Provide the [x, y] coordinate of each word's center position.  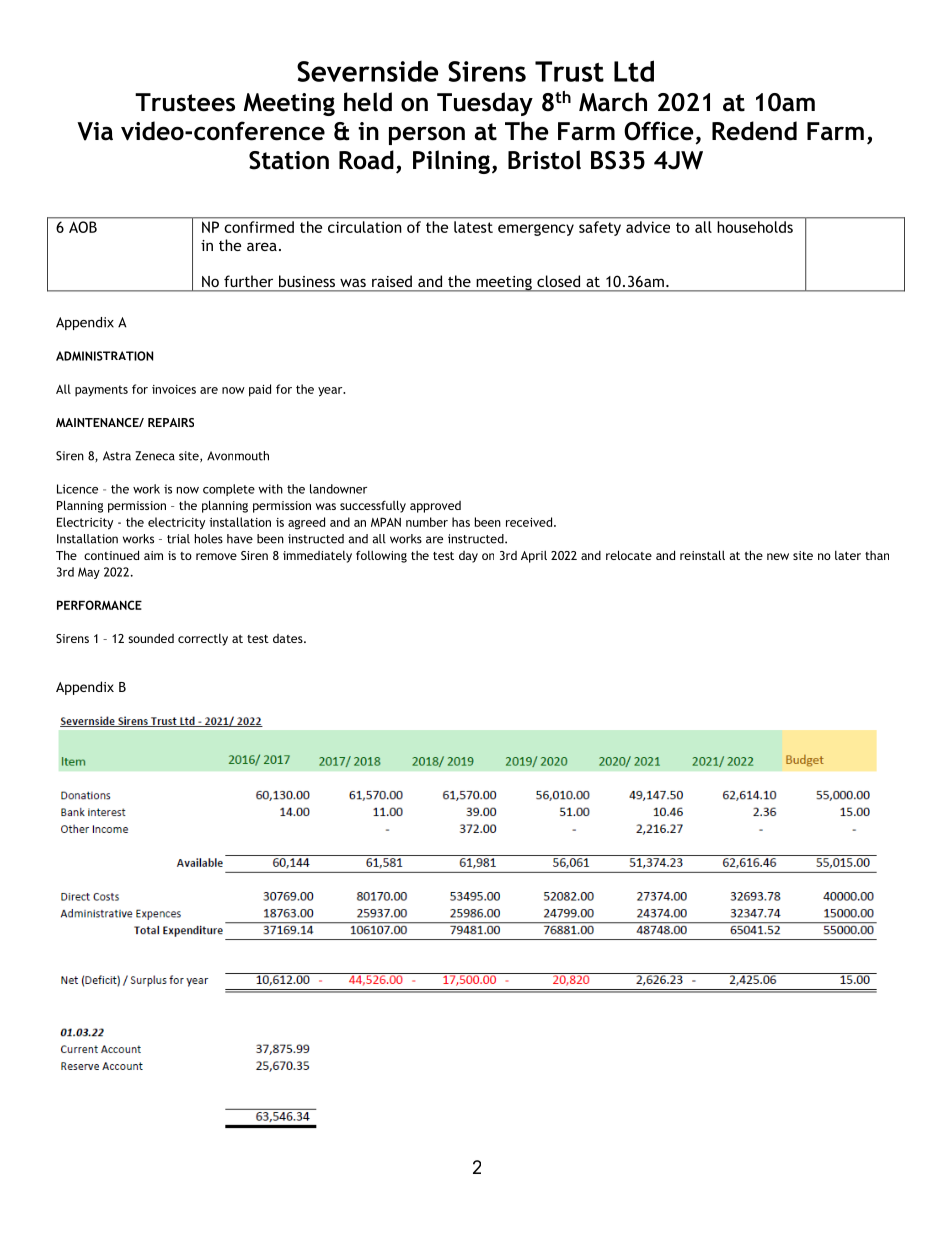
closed [558, 281]
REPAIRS [171, 422]
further [248, 281]
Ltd [634, 71]
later [848, 555]
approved [435, 507]
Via [95, 131]
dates [289, 638]
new [778, 556]
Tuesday [485, 104]
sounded [151, 638]
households [755, 227]
